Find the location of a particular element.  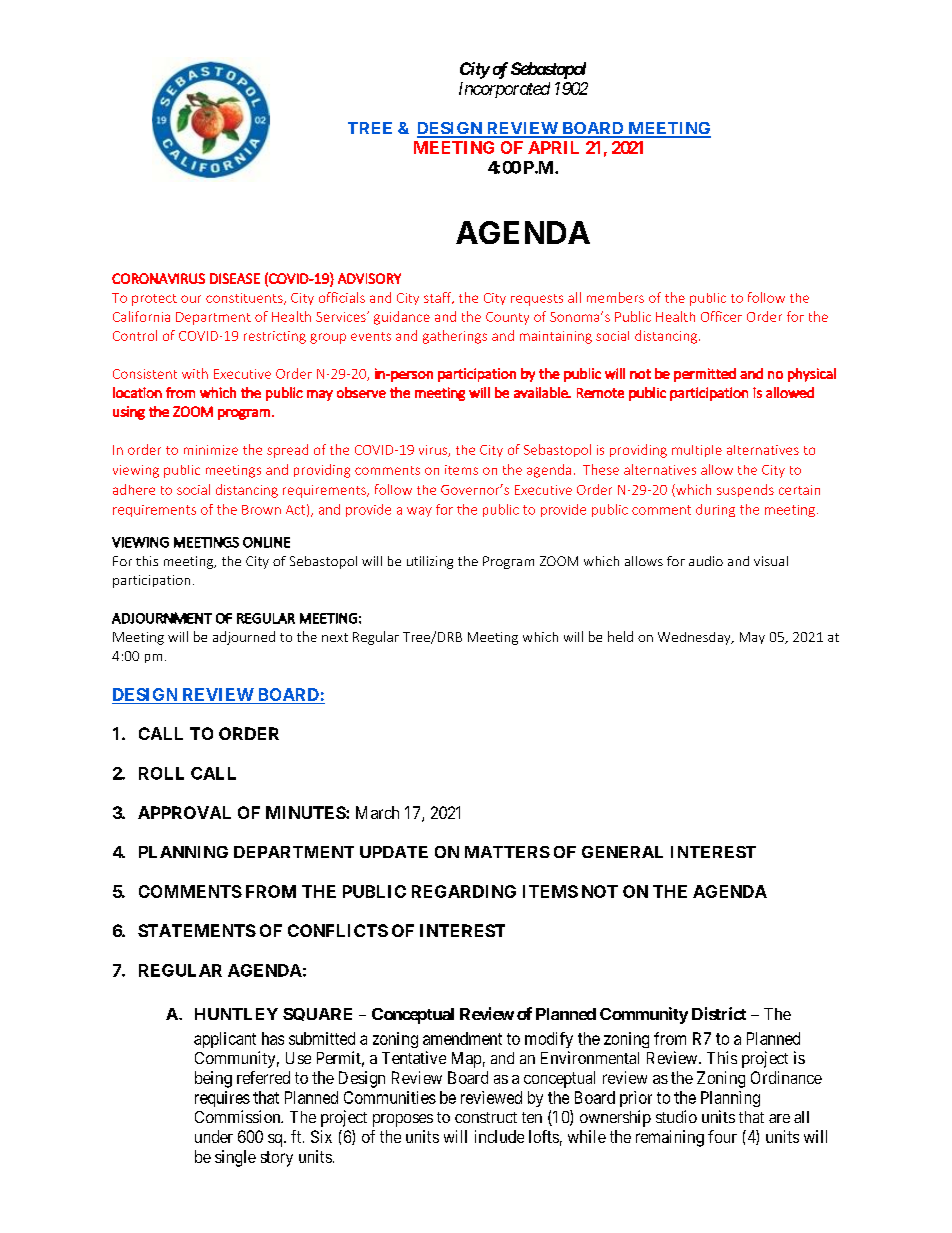

Incorporated is located at coordinates (504, 90).
